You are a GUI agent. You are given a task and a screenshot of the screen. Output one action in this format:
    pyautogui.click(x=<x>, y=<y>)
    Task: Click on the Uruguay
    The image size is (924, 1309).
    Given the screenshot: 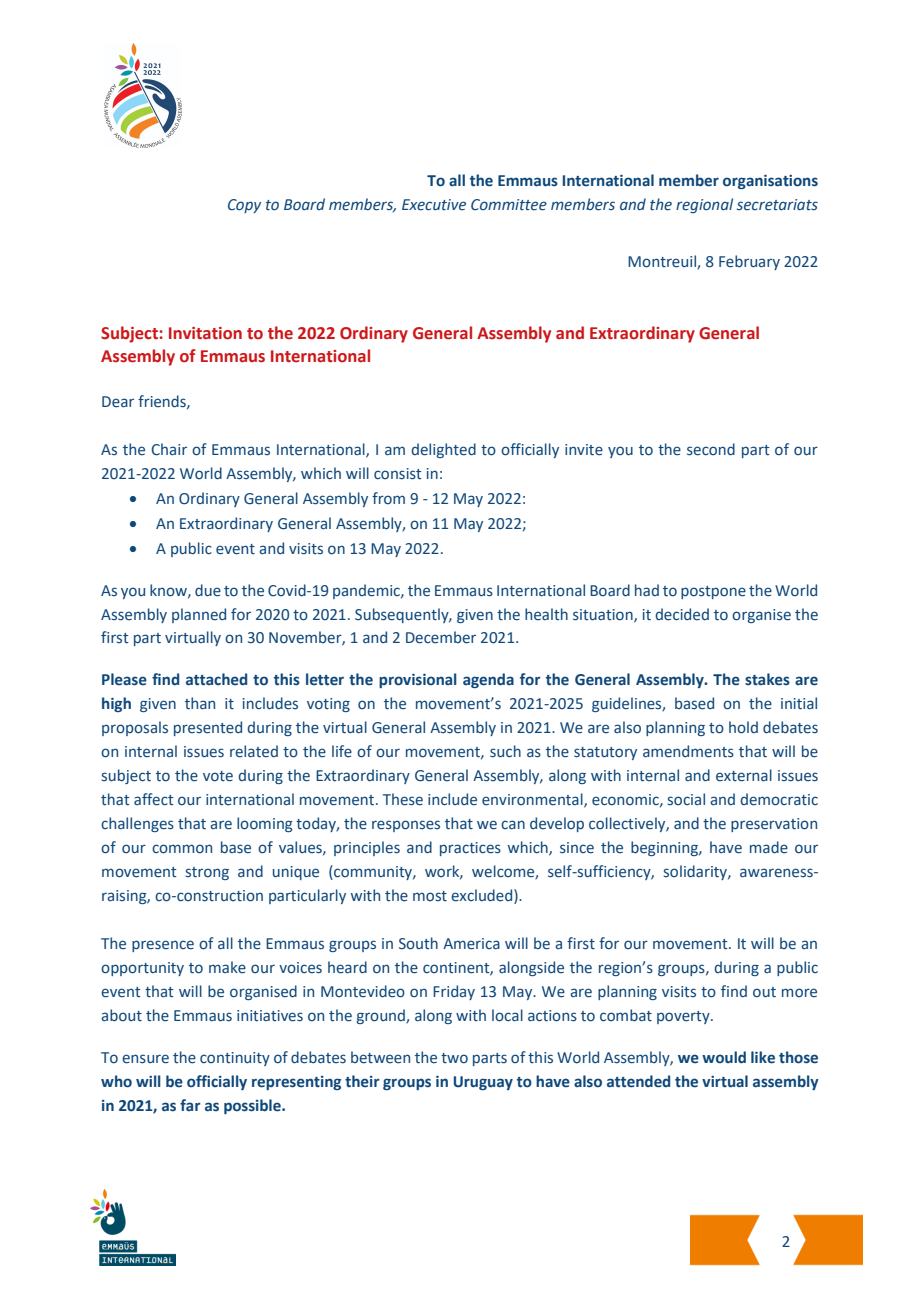 What is the action you would take?
    pyautogui.click(x=483, y=1083)
